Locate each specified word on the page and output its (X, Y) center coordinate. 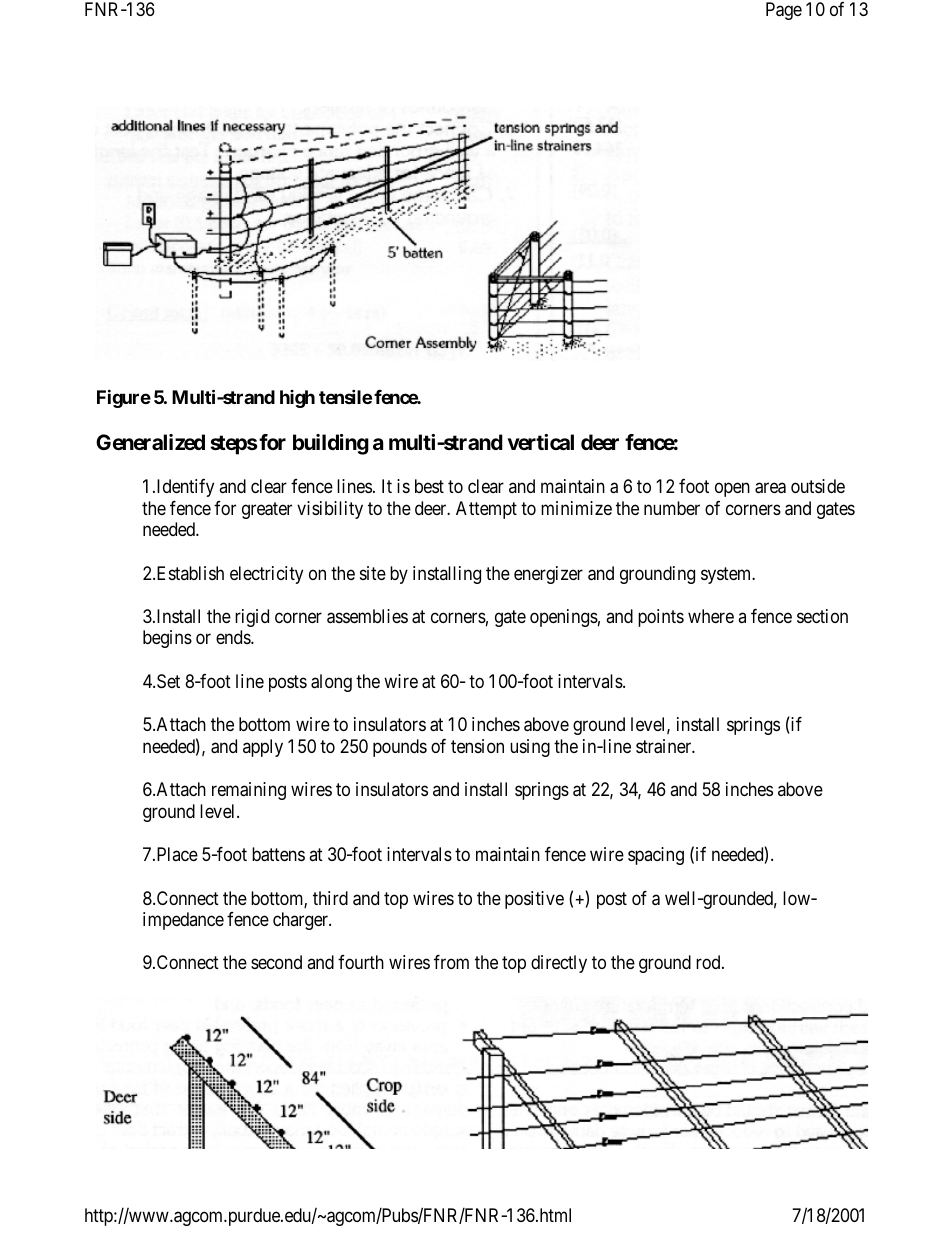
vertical (541, 442)
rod (709, 962)
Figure (124, 398)
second (276, 962)
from (451, 962)
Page (784, 11)
